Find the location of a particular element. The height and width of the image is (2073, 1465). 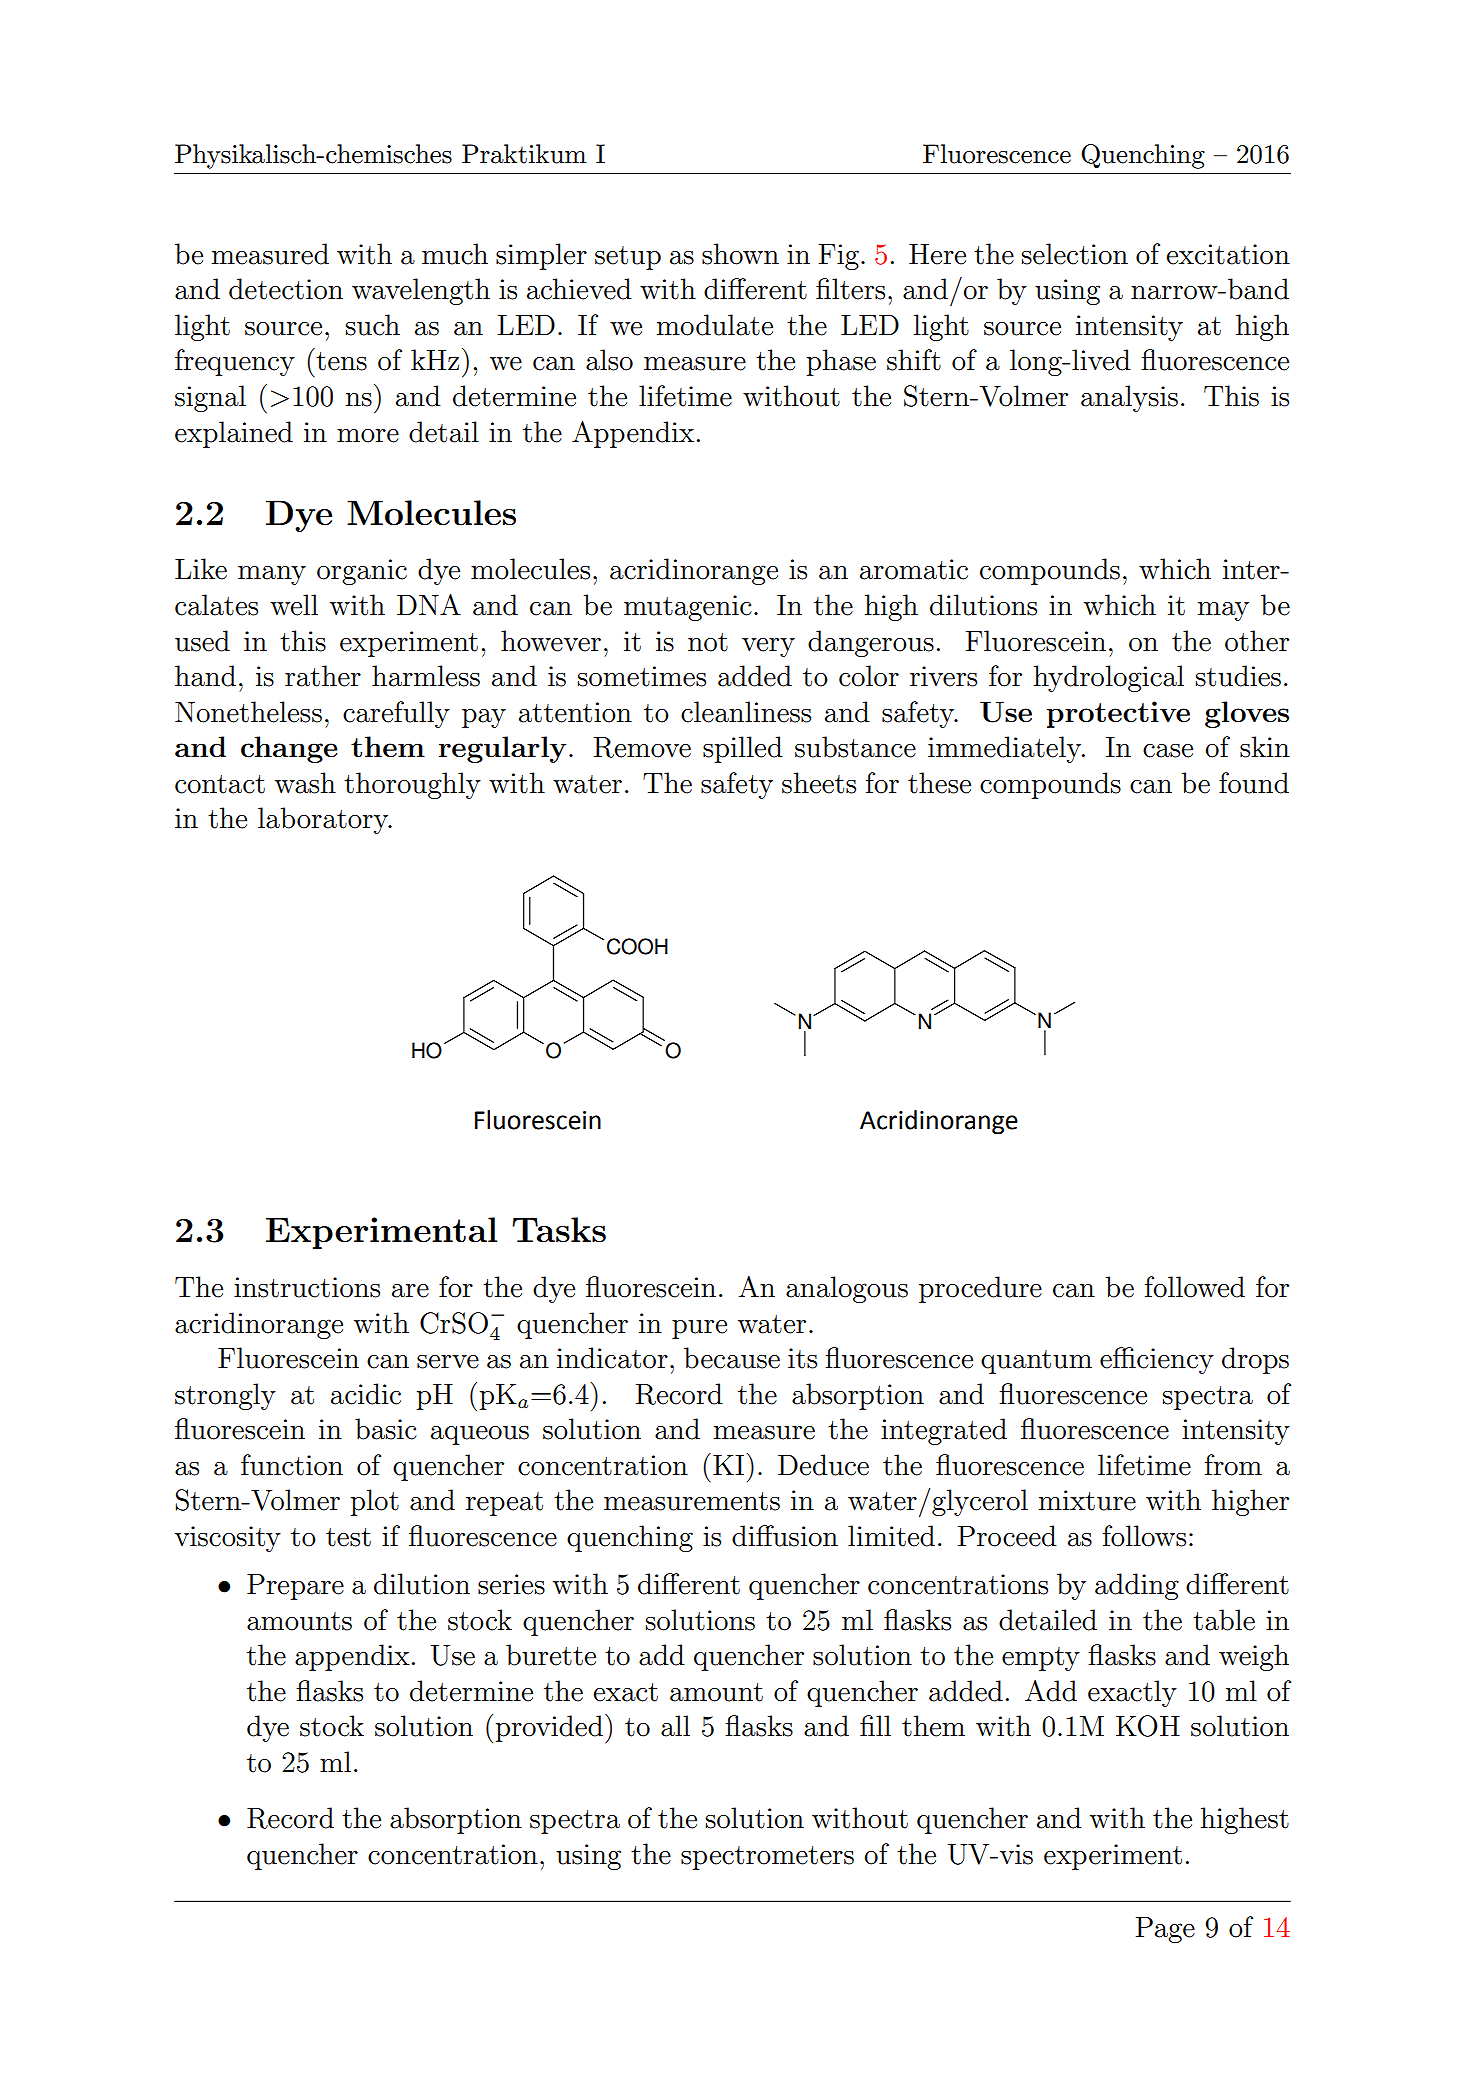

modulate is located at coordinates (715, 325).
